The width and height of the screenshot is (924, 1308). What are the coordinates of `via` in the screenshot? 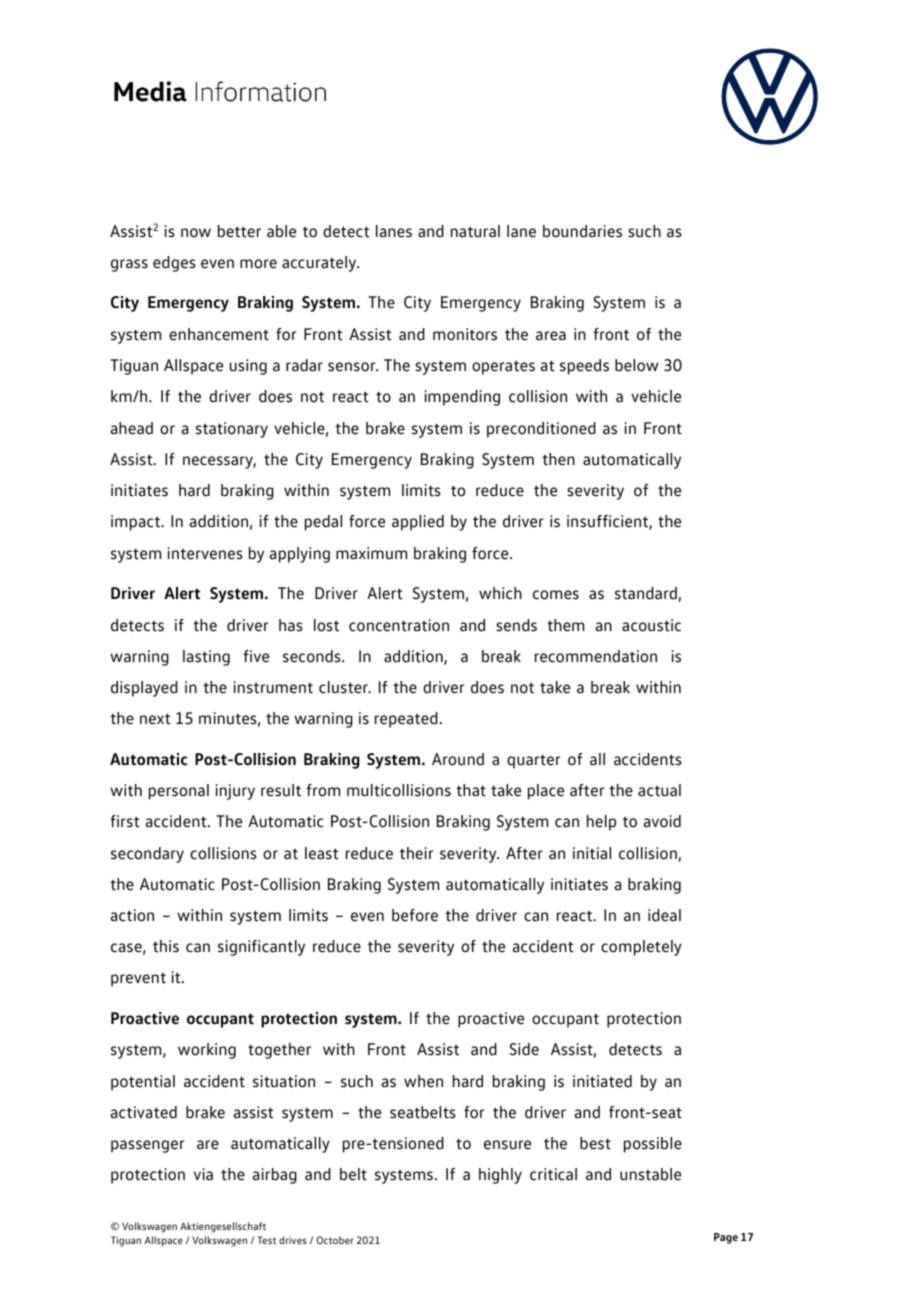 It's located at (203, 1174).
